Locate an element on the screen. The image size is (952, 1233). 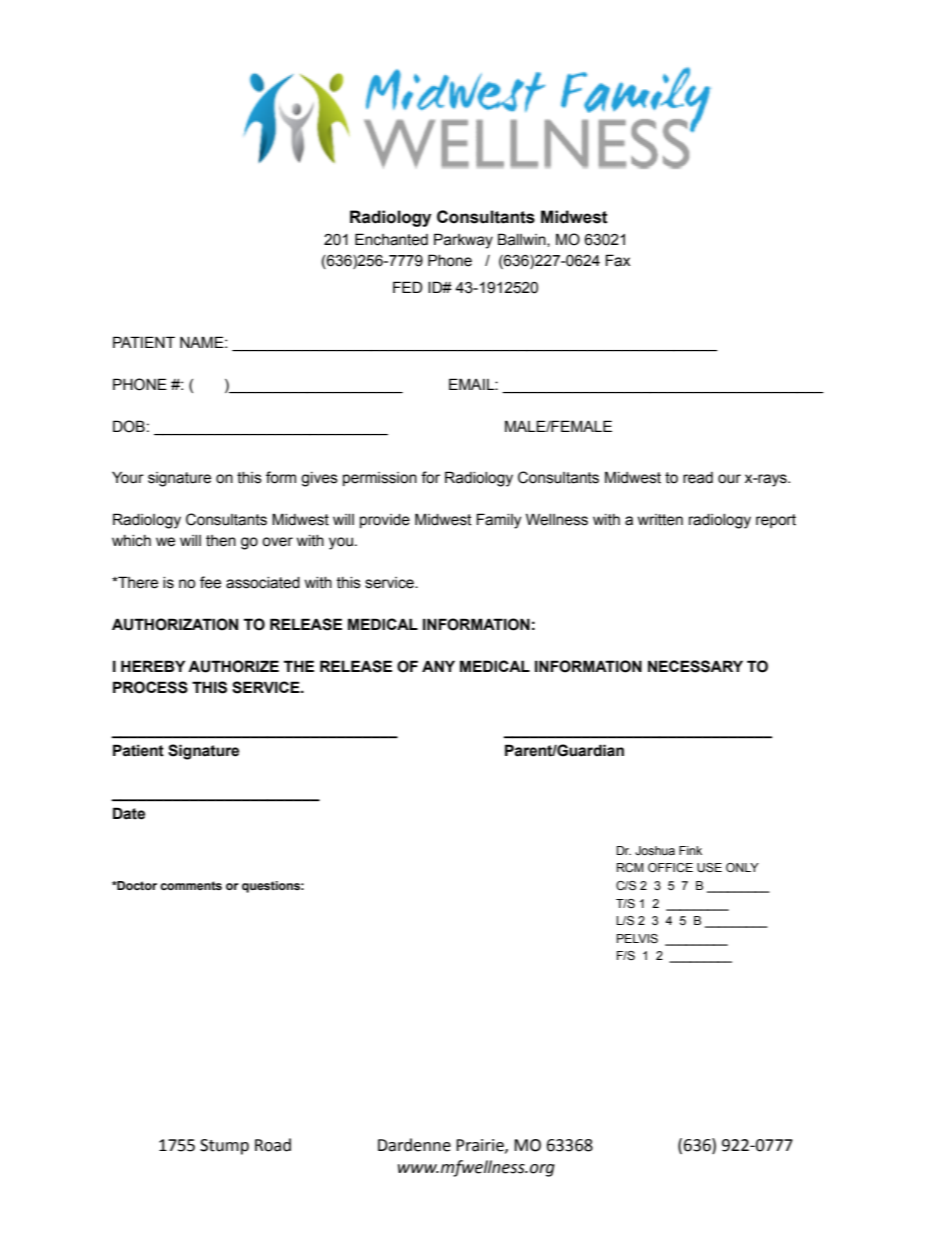
Stump is located at coordinates (224, 1147).
